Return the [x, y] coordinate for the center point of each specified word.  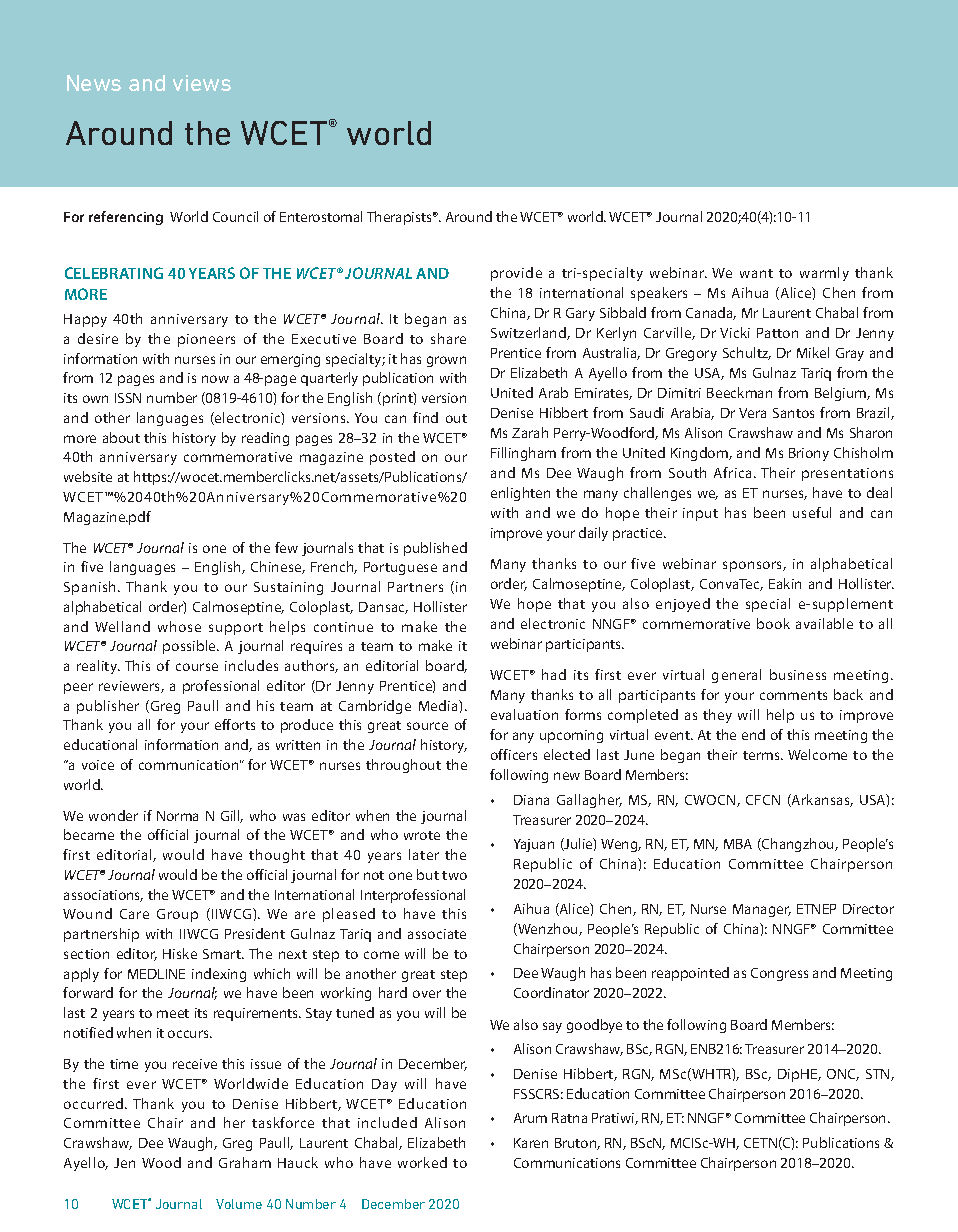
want [756, 273]
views [202, 83]
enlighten [520, 494]
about [121, 437]
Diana [531, 800]
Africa [732, 472]
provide [516, 274]
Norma [177, 816]
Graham [245, 1162]
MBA [738, 844]
